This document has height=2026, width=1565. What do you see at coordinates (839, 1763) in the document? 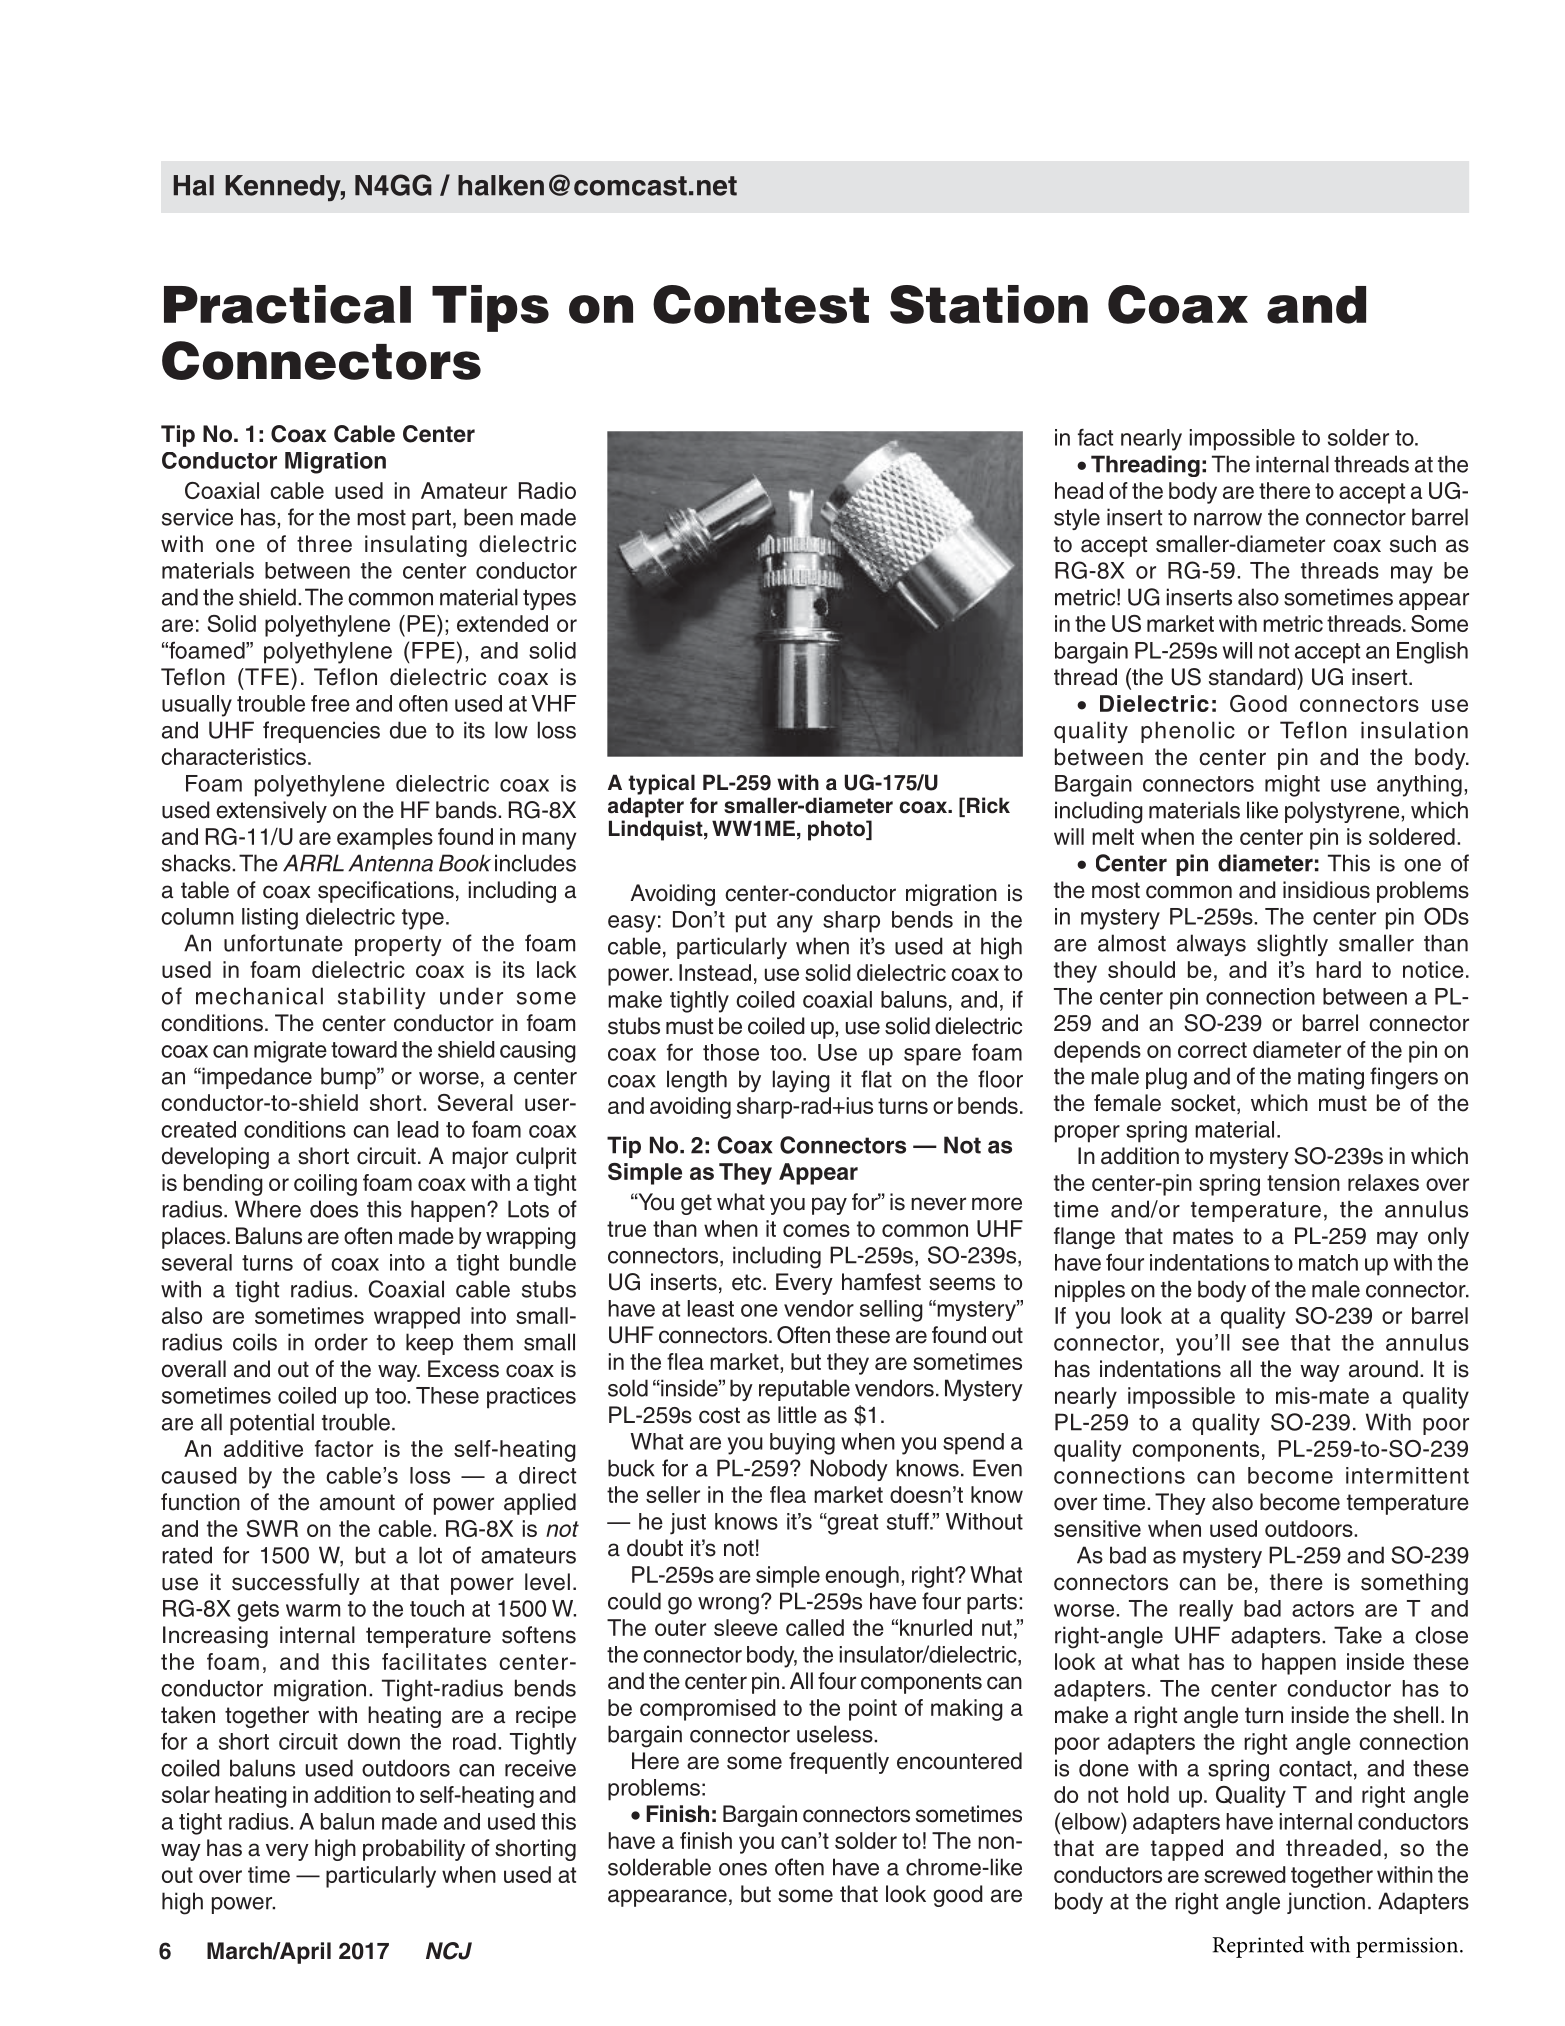
I see `frequently` at bounding box center [839, 1763].
